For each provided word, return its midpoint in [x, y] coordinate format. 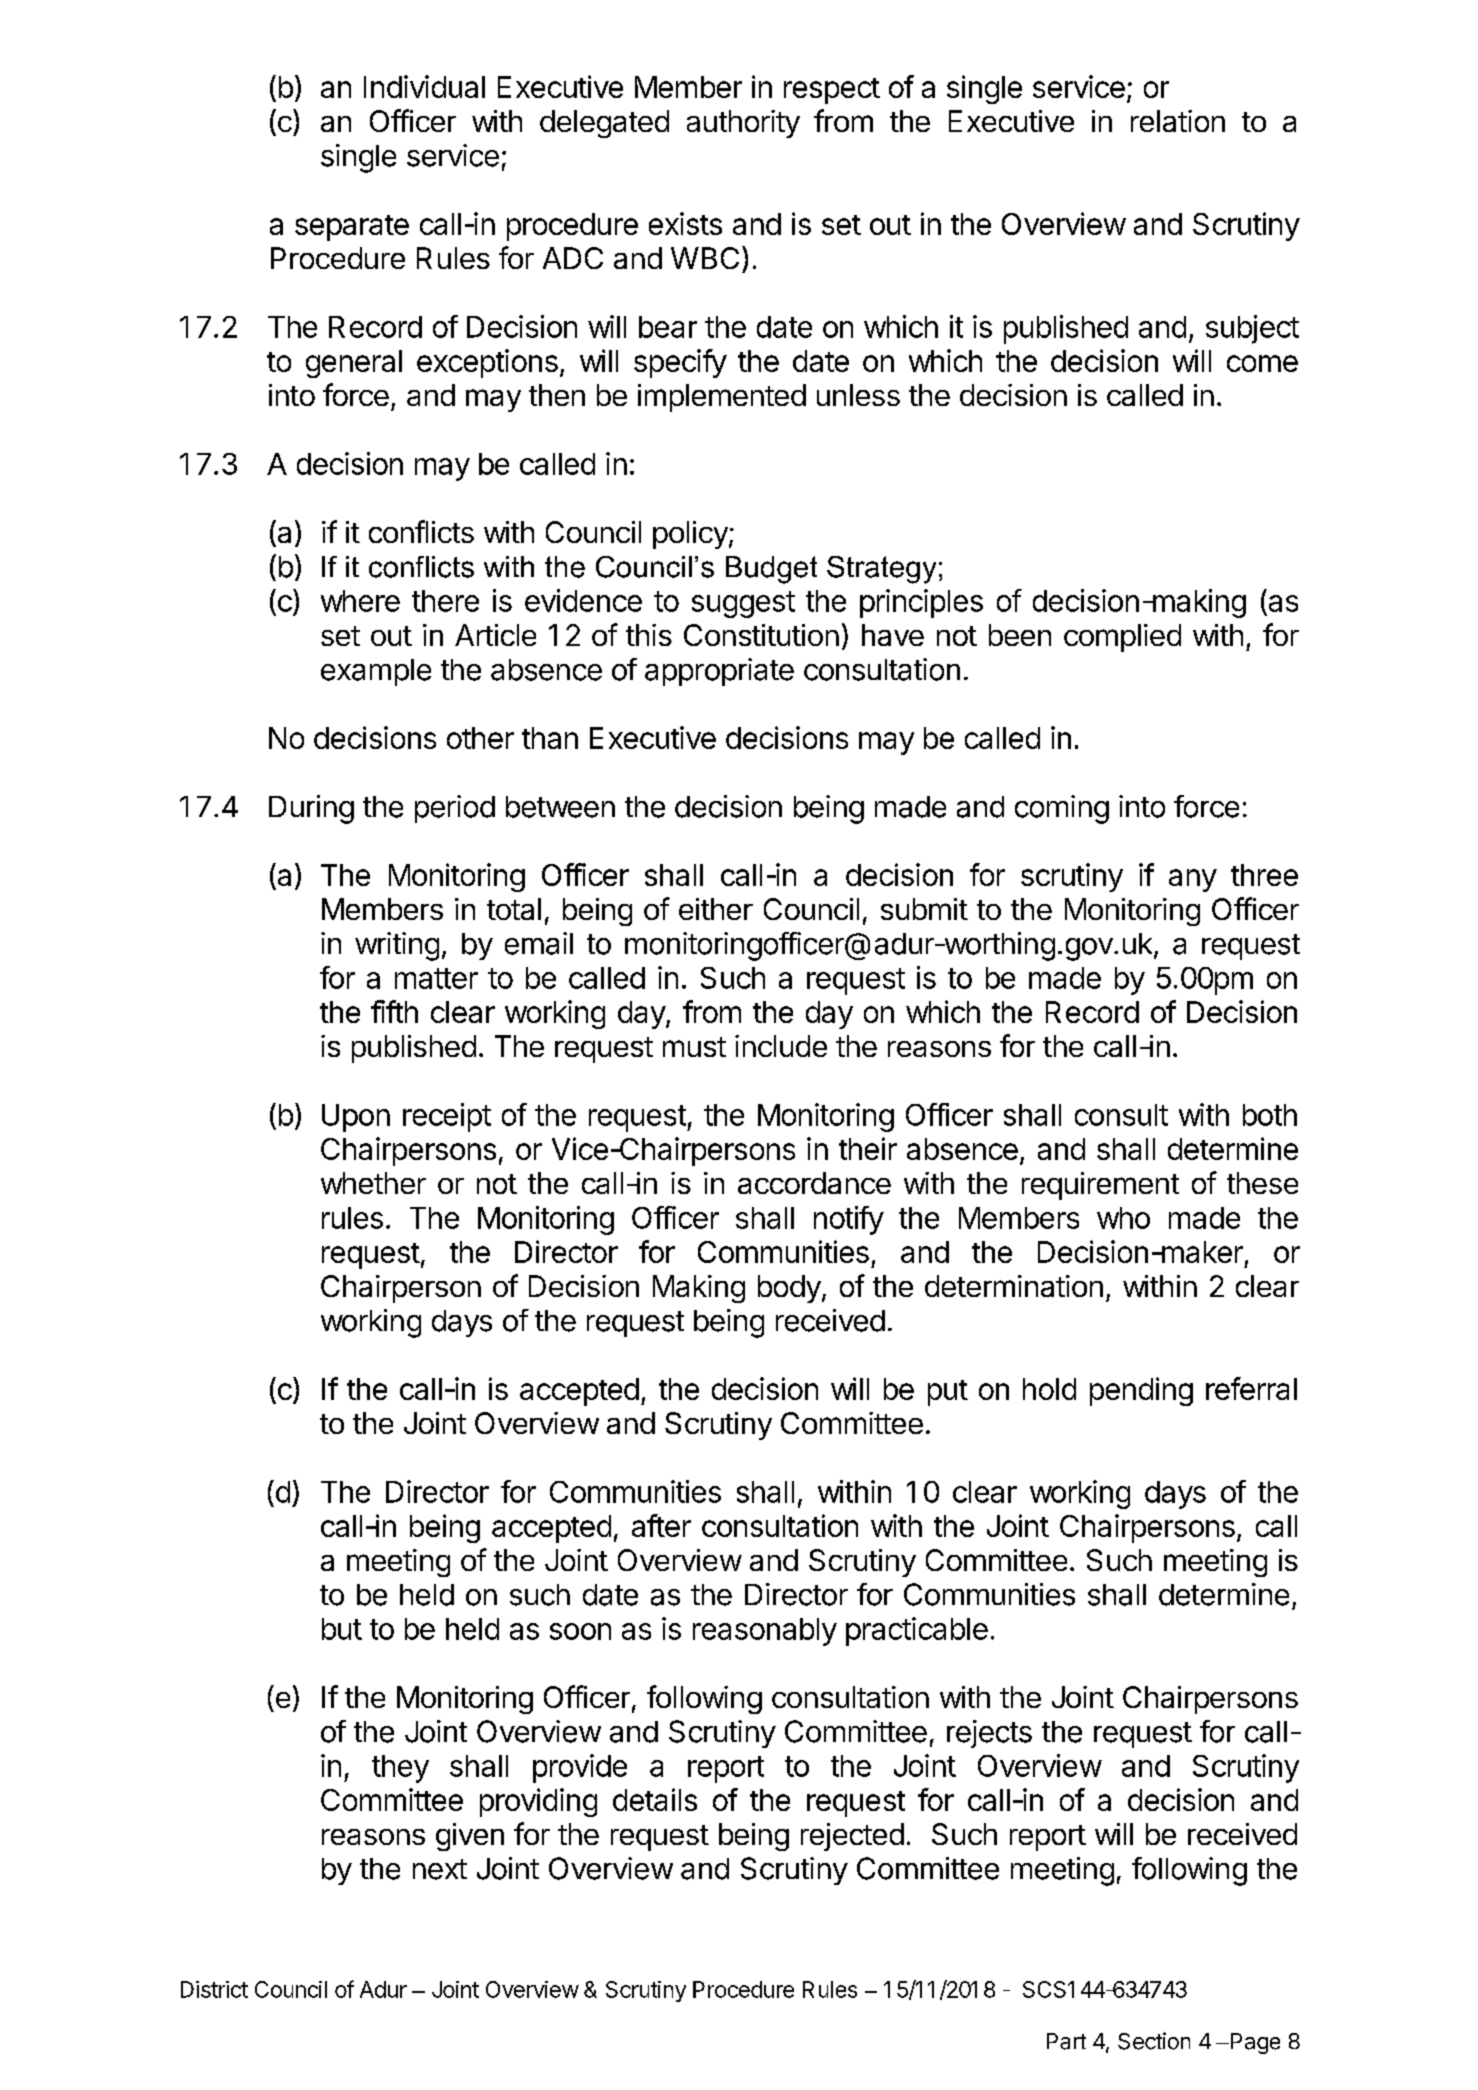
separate [352, 228]
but [342, 1629]
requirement [1100, 1186]
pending [1141, 1391]
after [661, 1525]
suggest [743, 604]
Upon [356, 1118]
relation [1178, 121]
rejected [852, 1837]
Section [1154, 2041]
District [214, 1989]
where [360, 601]
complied [1122, 638]
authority [743, 124]
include [781, 1046]
